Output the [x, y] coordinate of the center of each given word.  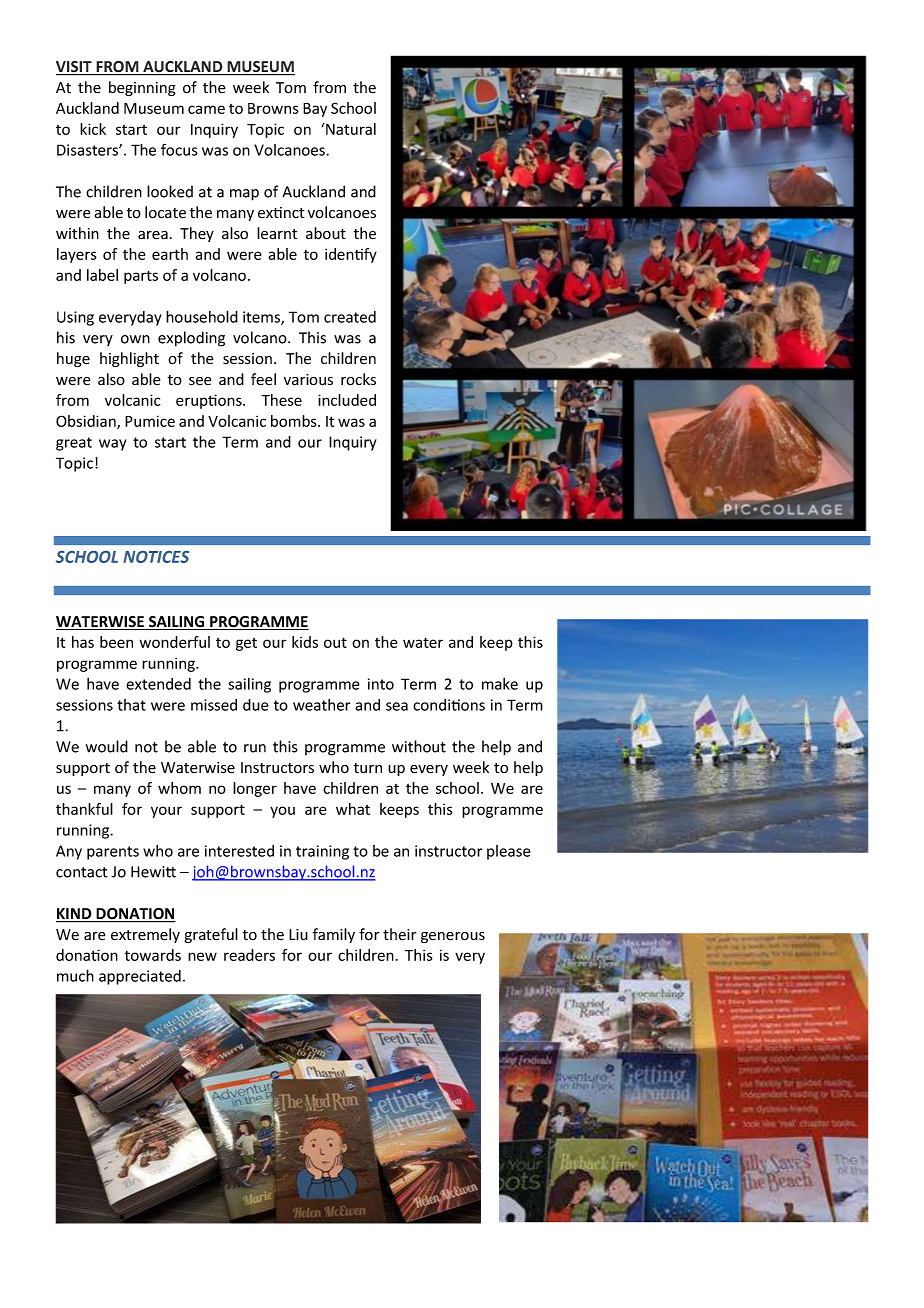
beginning [142, 88]
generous [453, 937]
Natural [350, 129]
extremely [145, 935]
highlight [129, 359]
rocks [358, 379]
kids [305, 642]
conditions [449, 705]
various [308, 380]
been [116, 642]
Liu [298, 935]
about [326, 233]
